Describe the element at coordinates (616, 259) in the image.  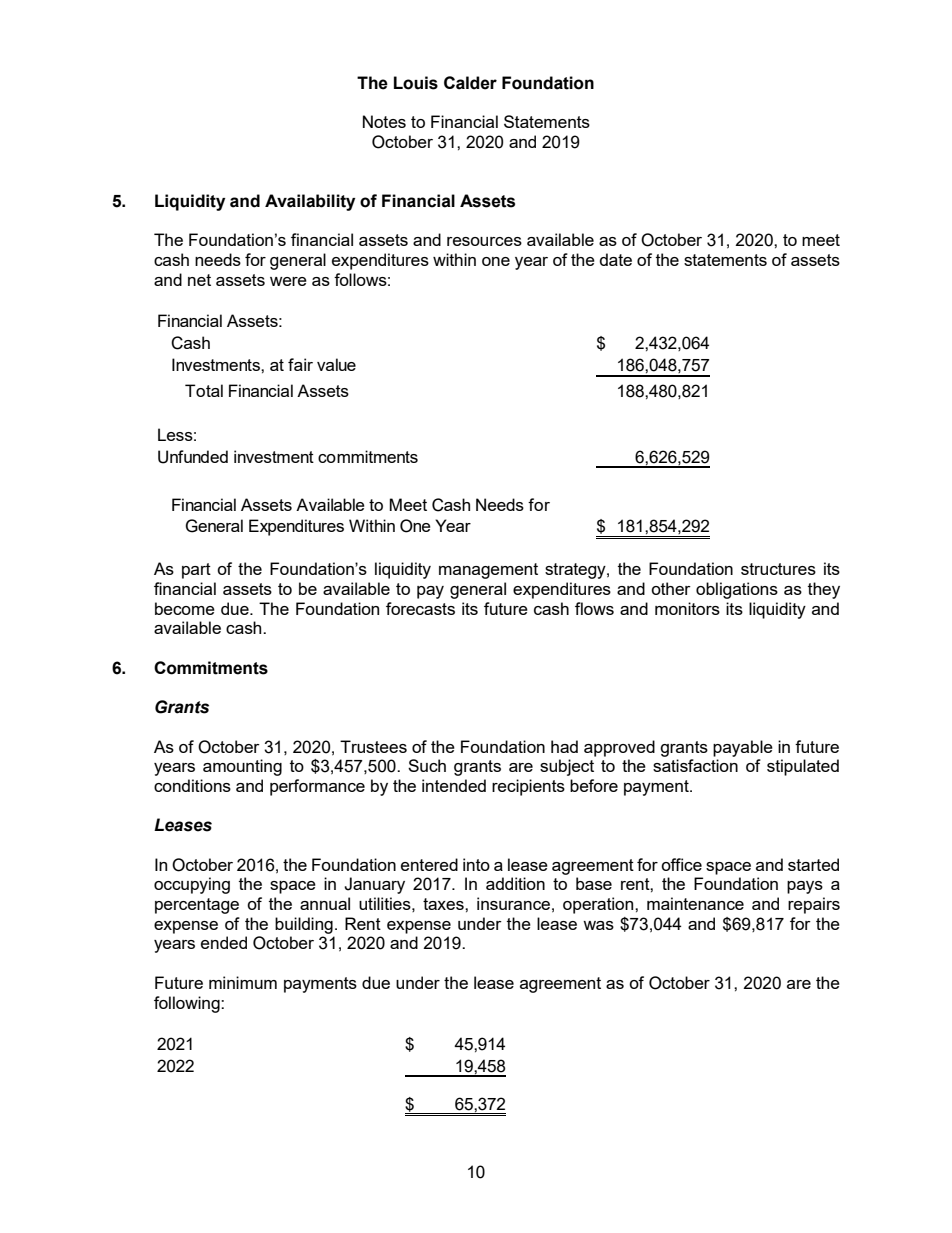
I see `date` at that location.
